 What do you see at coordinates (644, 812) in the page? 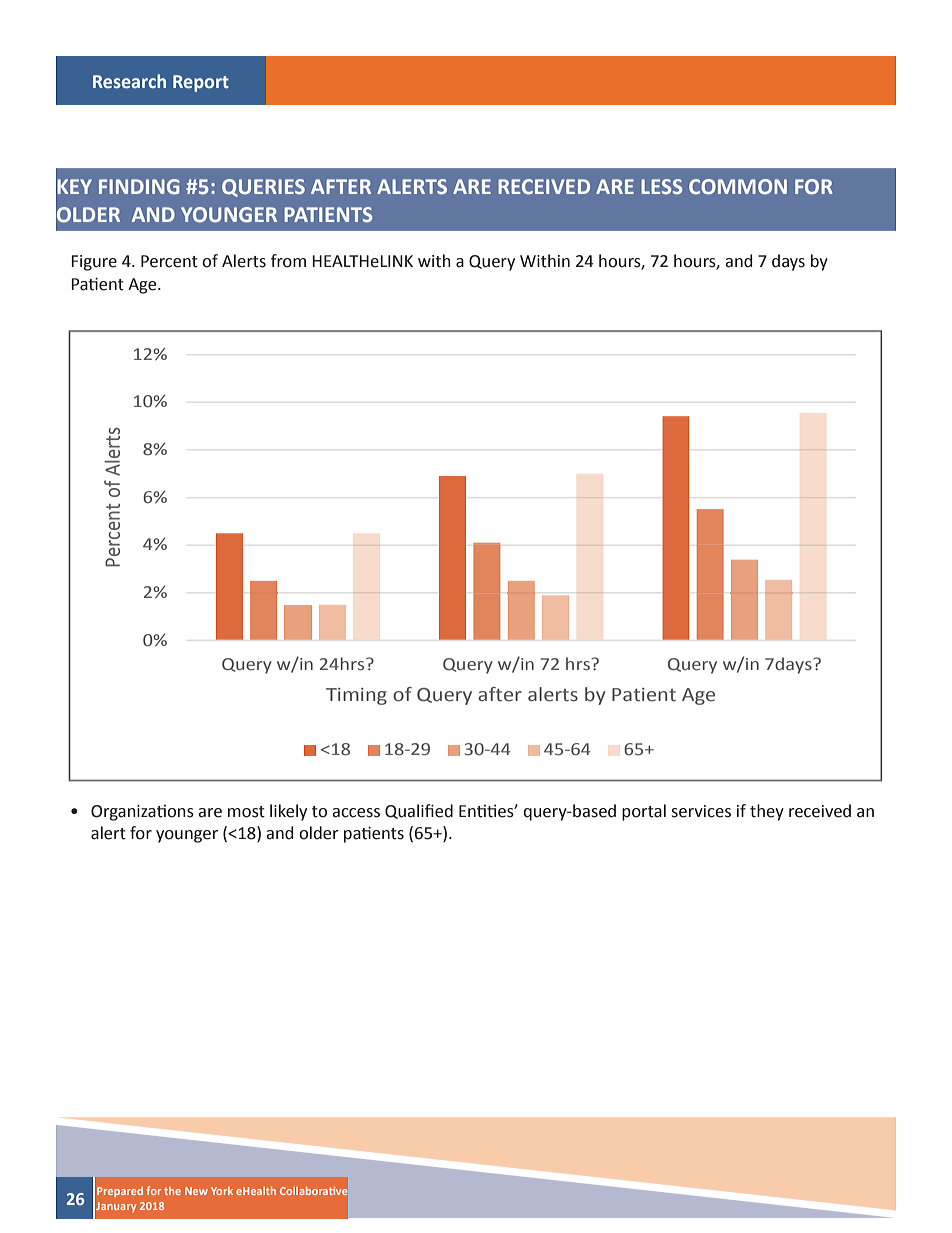
I see `portal` at bounding box center [644, 812].
